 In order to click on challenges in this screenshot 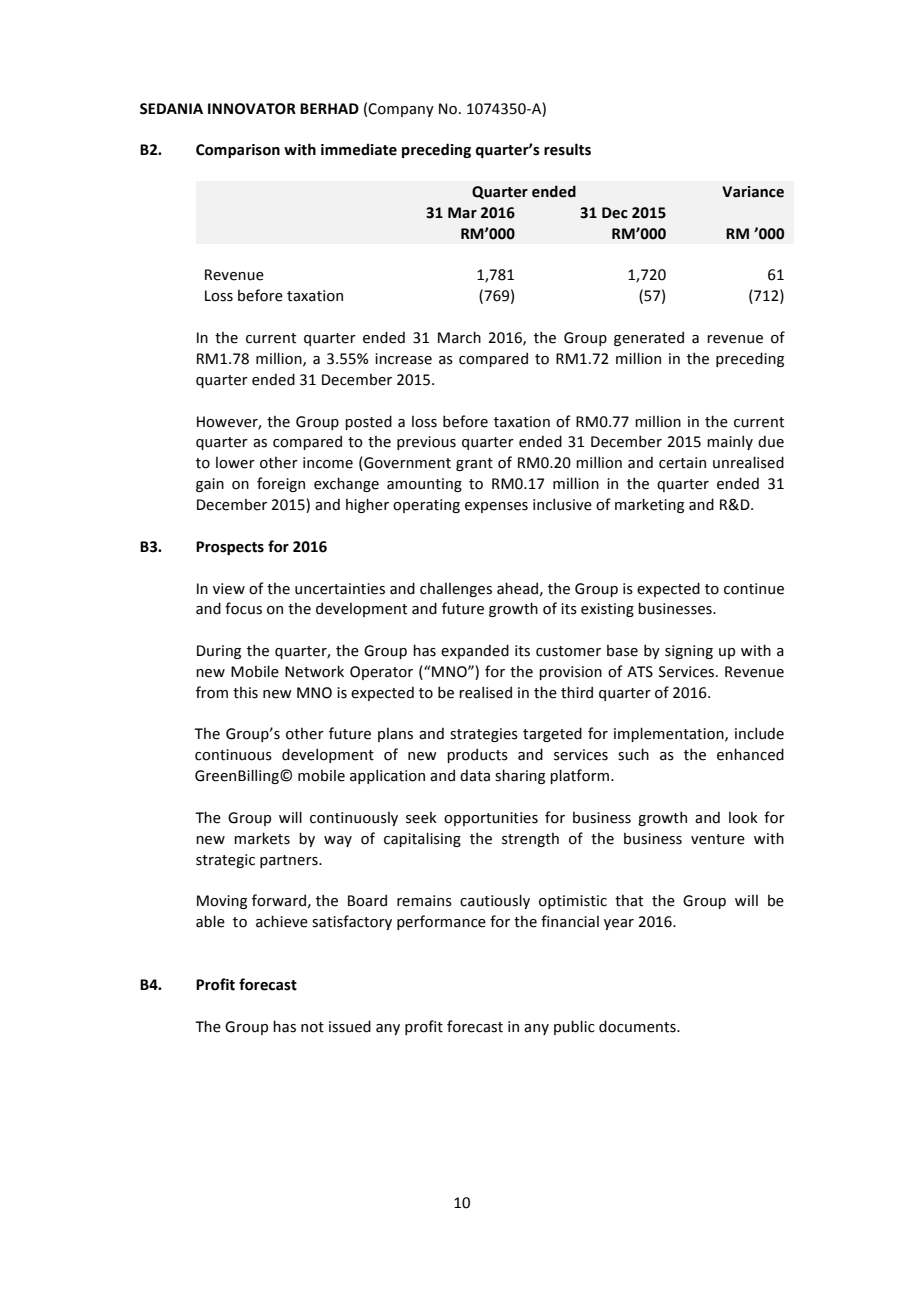, I will do `click(456, 590)`.
